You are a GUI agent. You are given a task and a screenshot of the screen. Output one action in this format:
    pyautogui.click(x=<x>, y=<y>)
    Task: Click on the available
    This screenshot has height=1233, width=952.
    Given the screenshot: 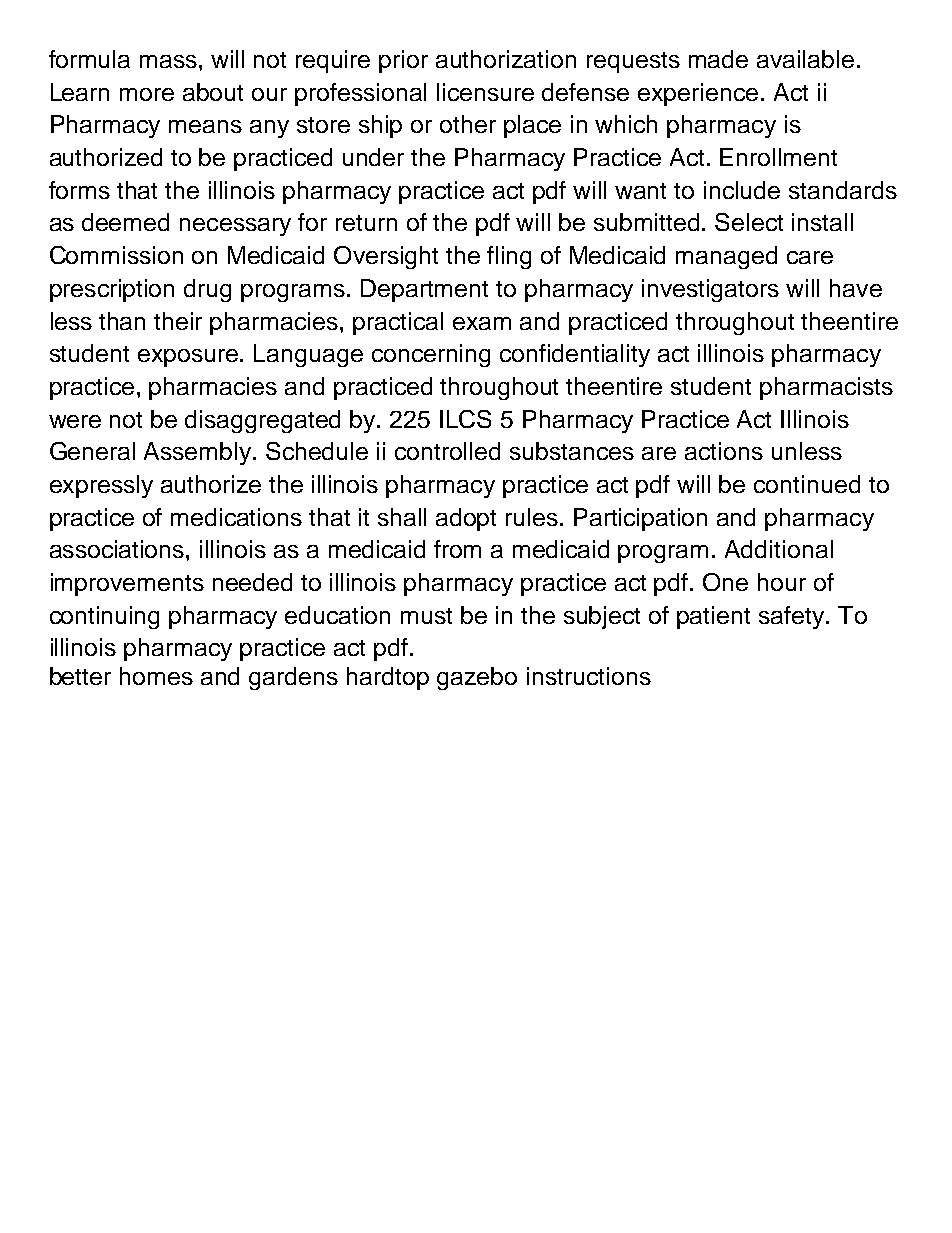 What is the action you would take?
    pyautogui.click(x=805, y=59)
